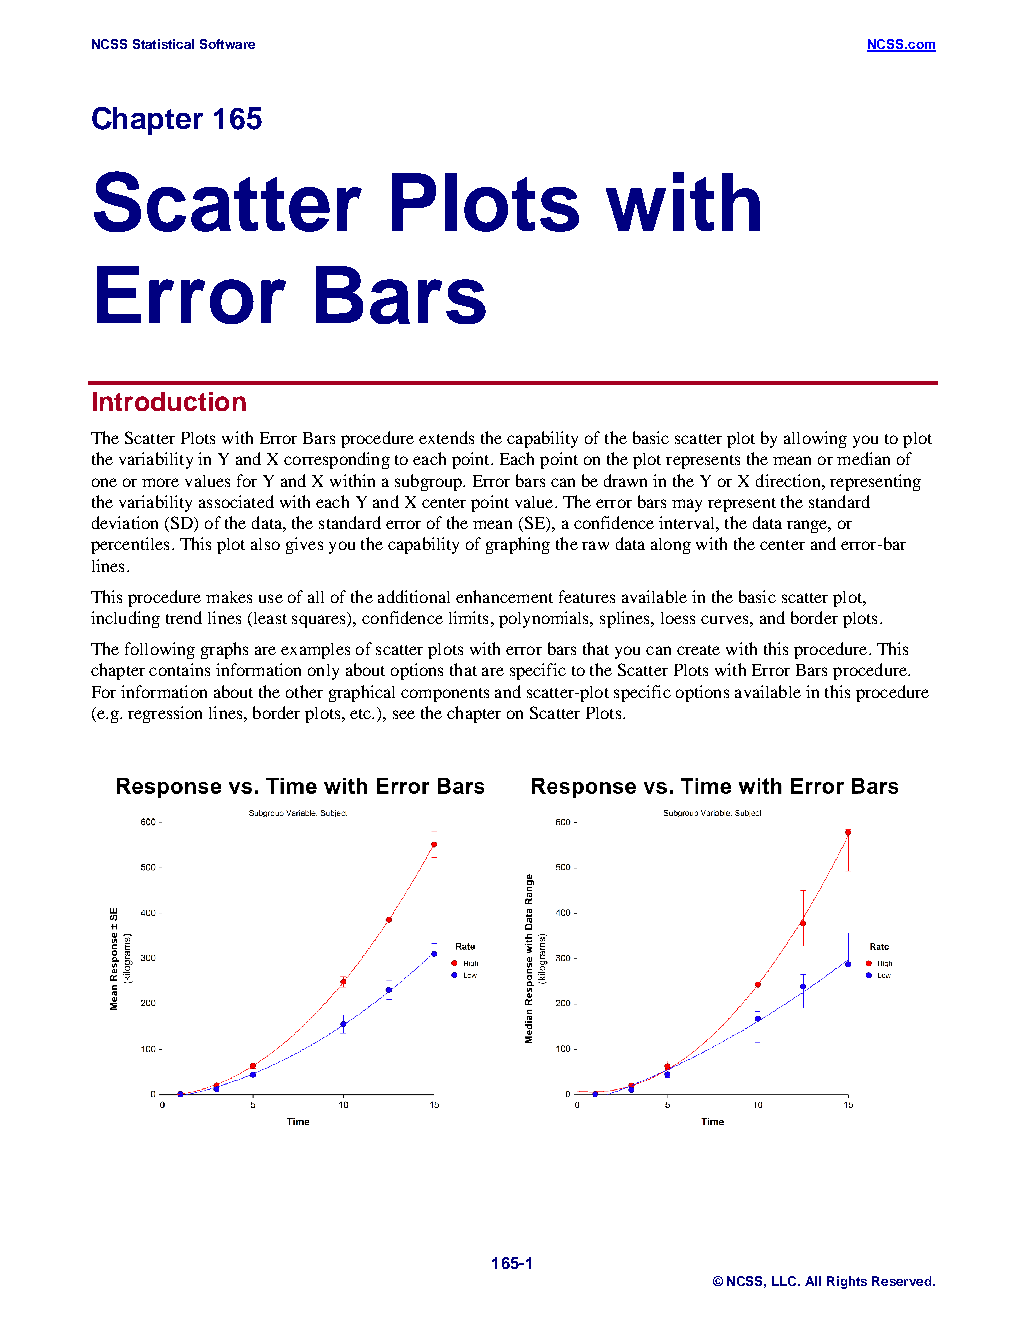 Image resolution: width=1026 pixels, height=1328 pixels. What do you see at coordinates (545, 619) in the screenshot?
I see `polynomials` at bounding box center [545, 619].
